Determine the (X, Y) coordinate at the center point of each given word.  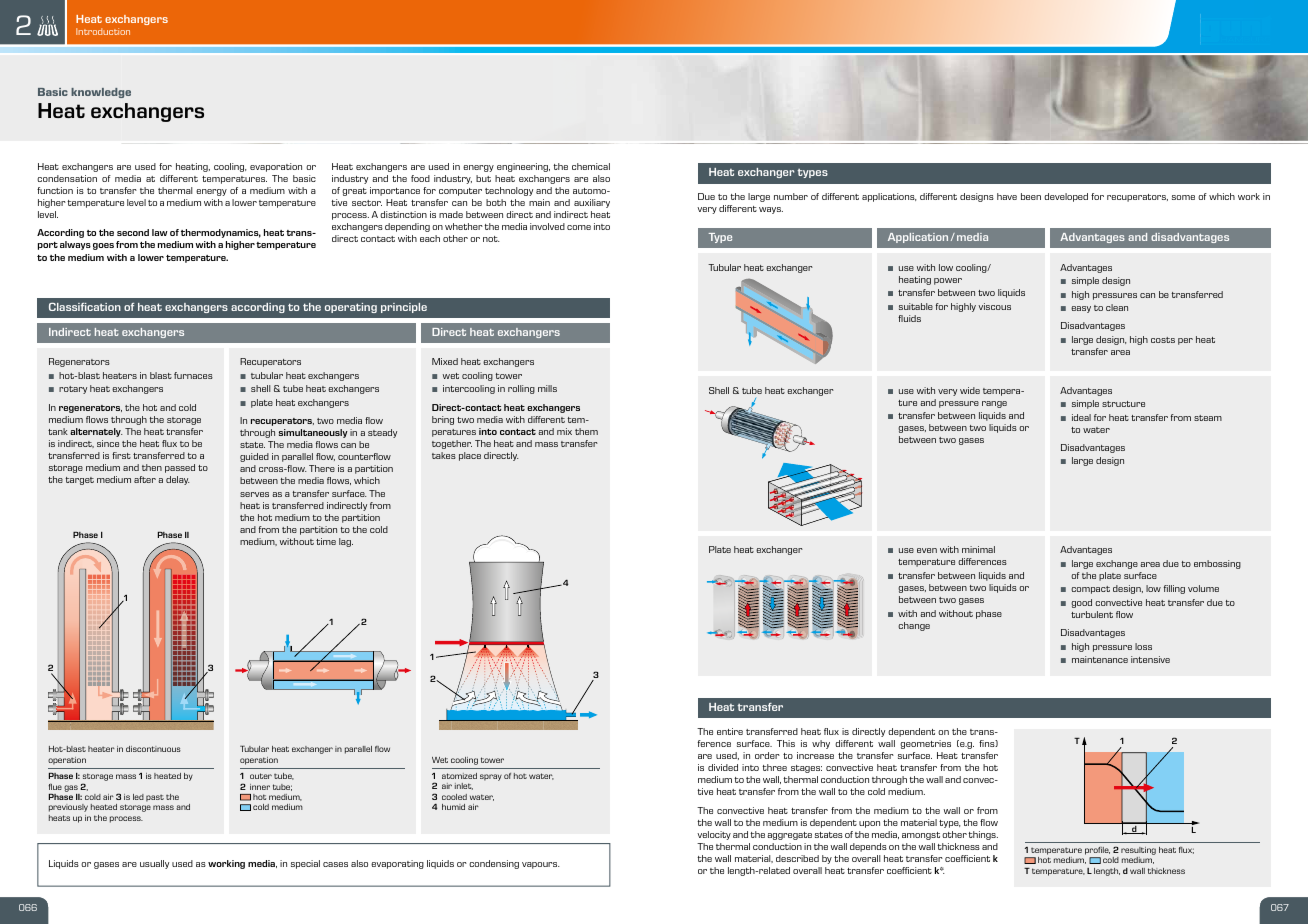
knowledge (101, 93)
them (586, 431)
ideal (1081, 417)
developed (1066, 197)
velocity (714, 835)
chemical (591, 166)
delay (177, 480)
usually (154, 864)
